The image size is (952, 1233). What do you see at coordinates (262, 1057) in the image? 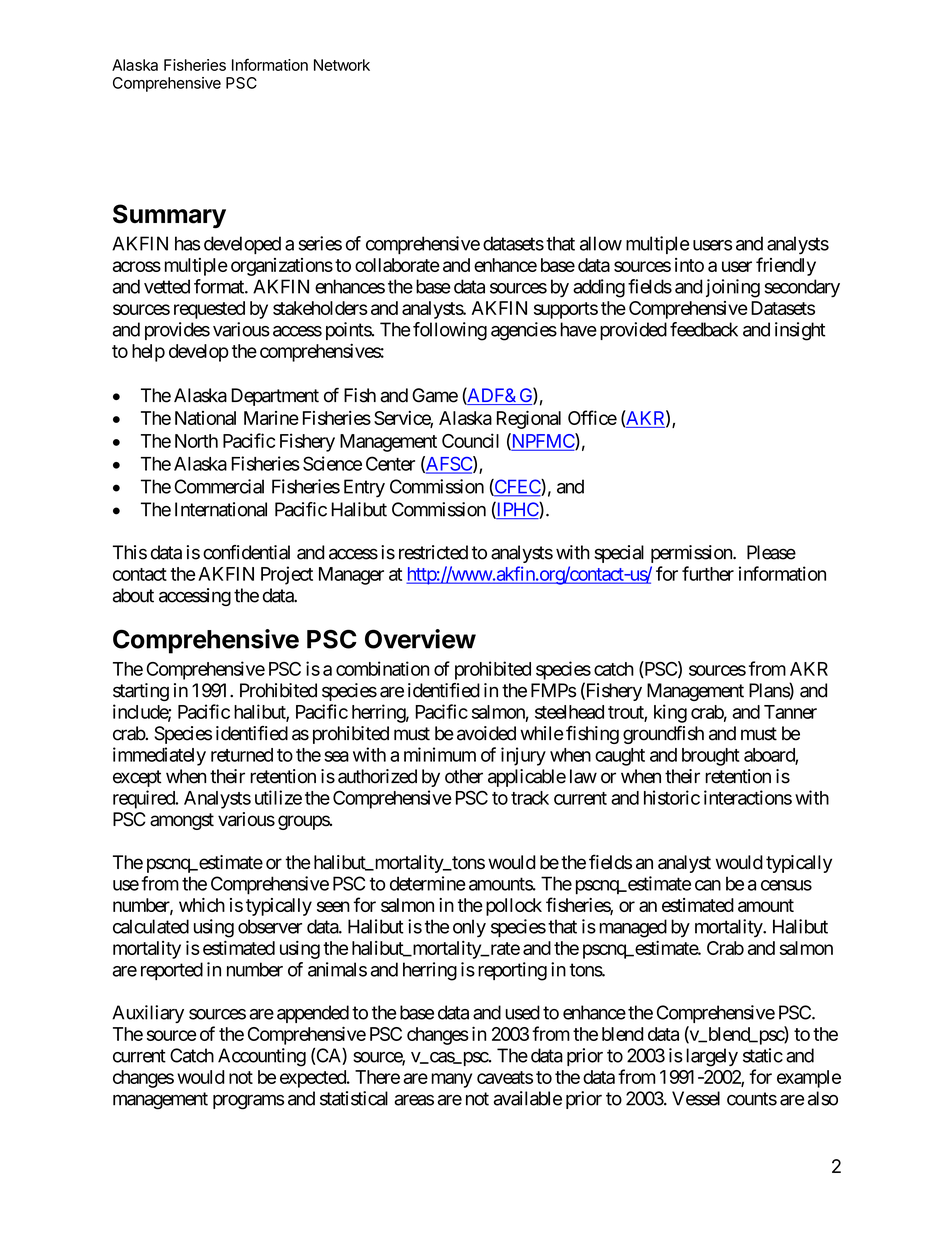
I see `Accounting` at bounding box center [262, 1057].
